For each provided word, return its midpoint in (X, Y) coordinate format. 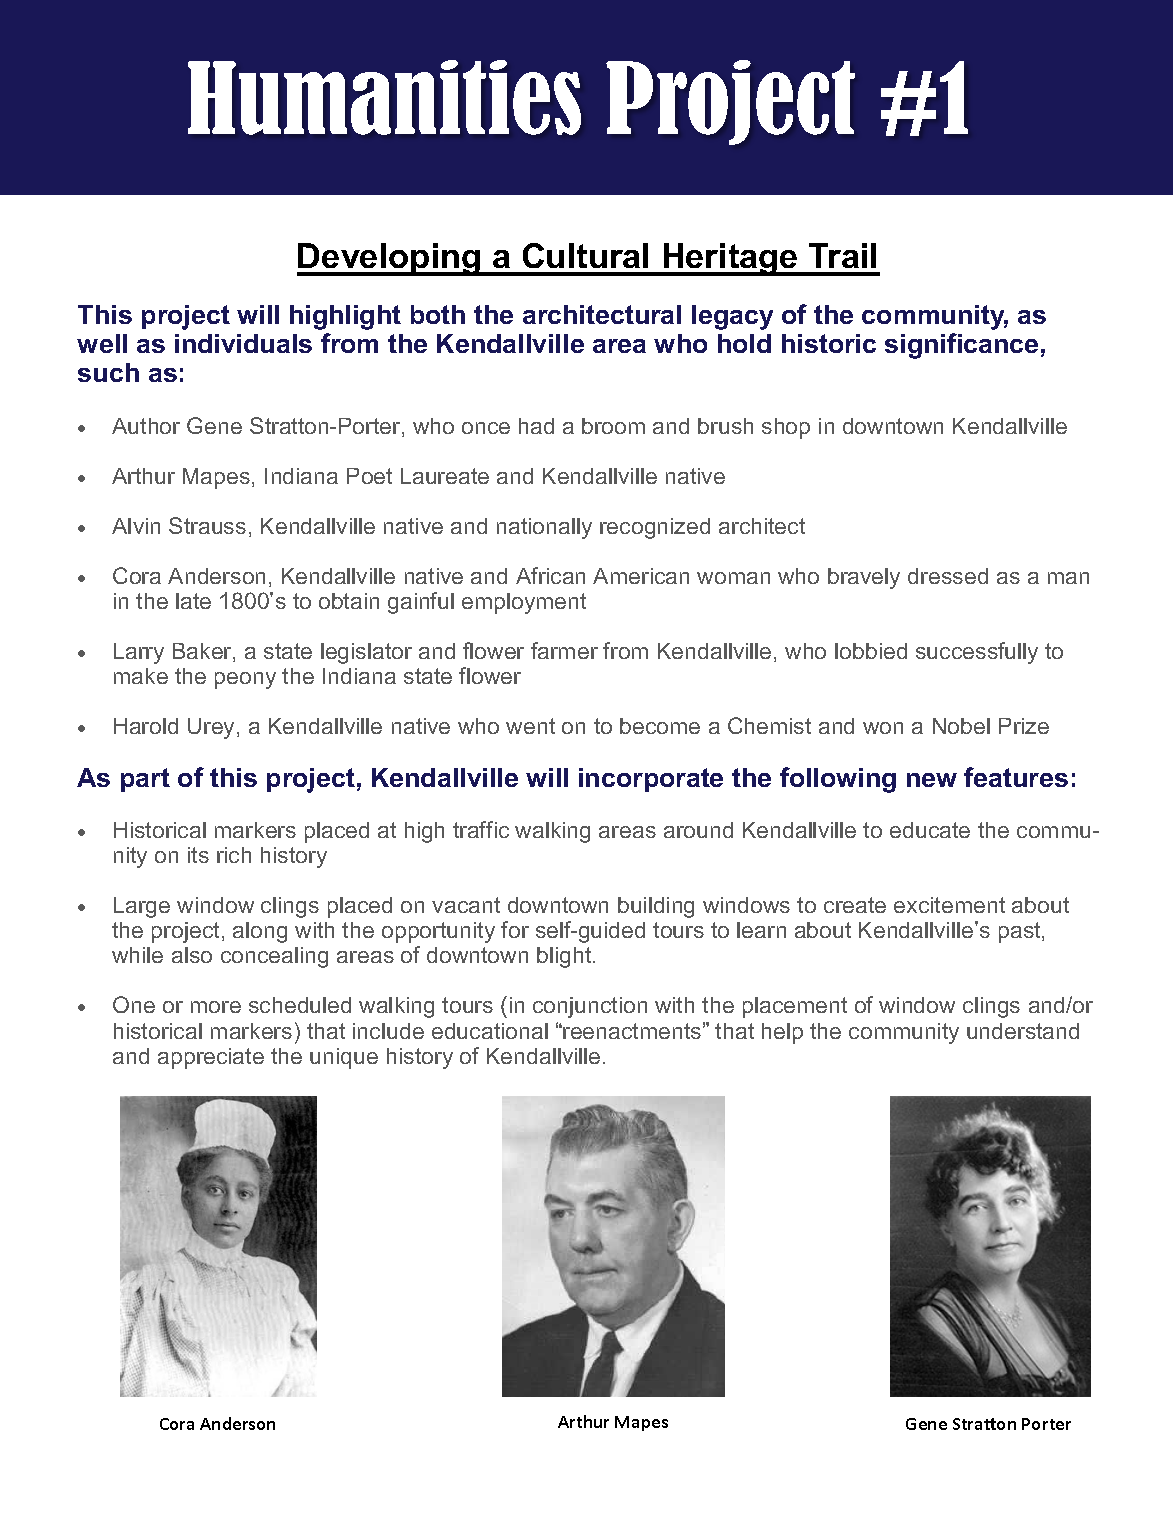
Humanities (384, 97)
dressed (948, 576)
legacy (732, 317)
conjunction (590, 1007)
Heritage (730, 259)
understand (1023, 1031)
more (216, 1007)
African (550, 575)
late (193, 601)
